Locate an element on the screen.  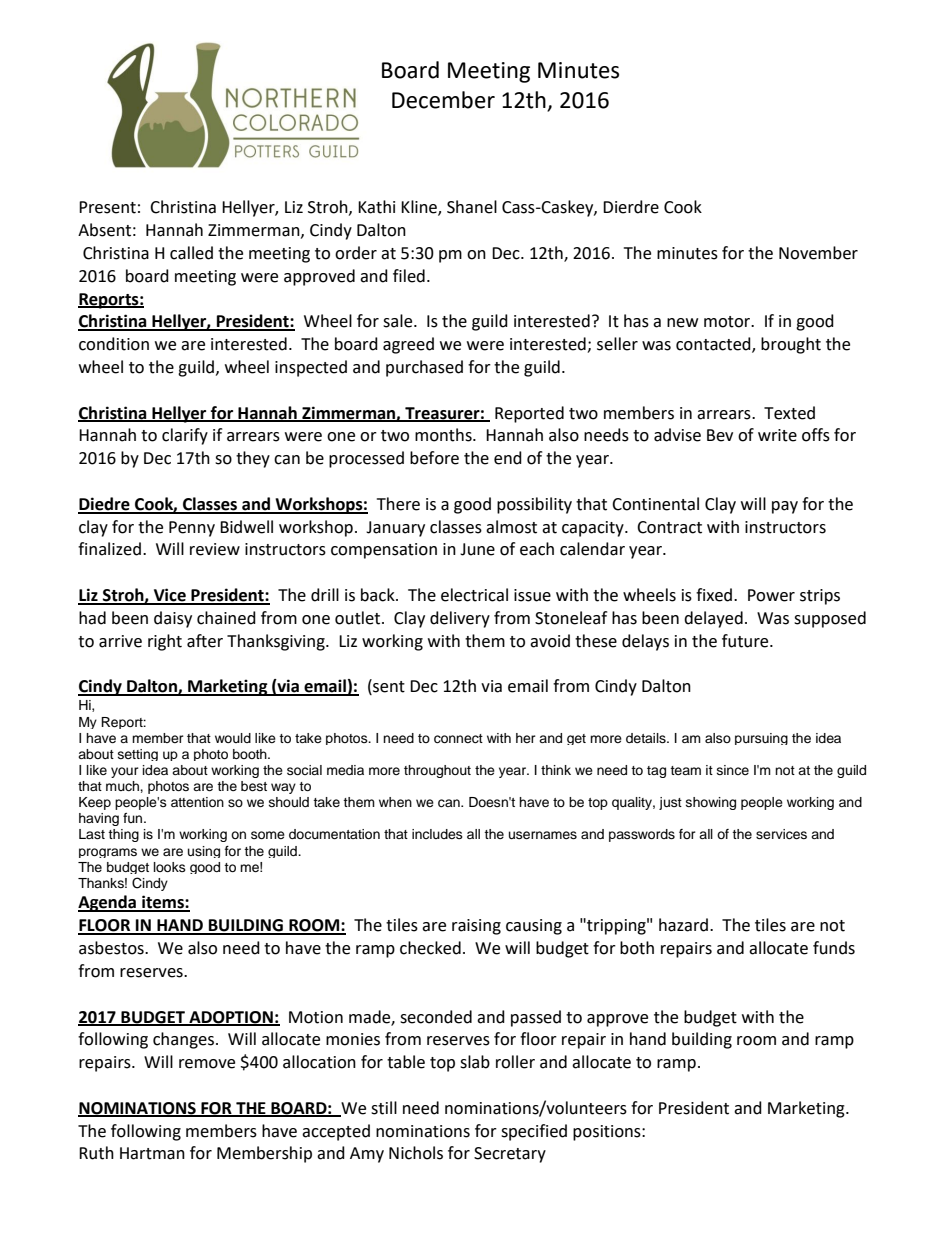
positions is located at coordinates (608, 1133).
